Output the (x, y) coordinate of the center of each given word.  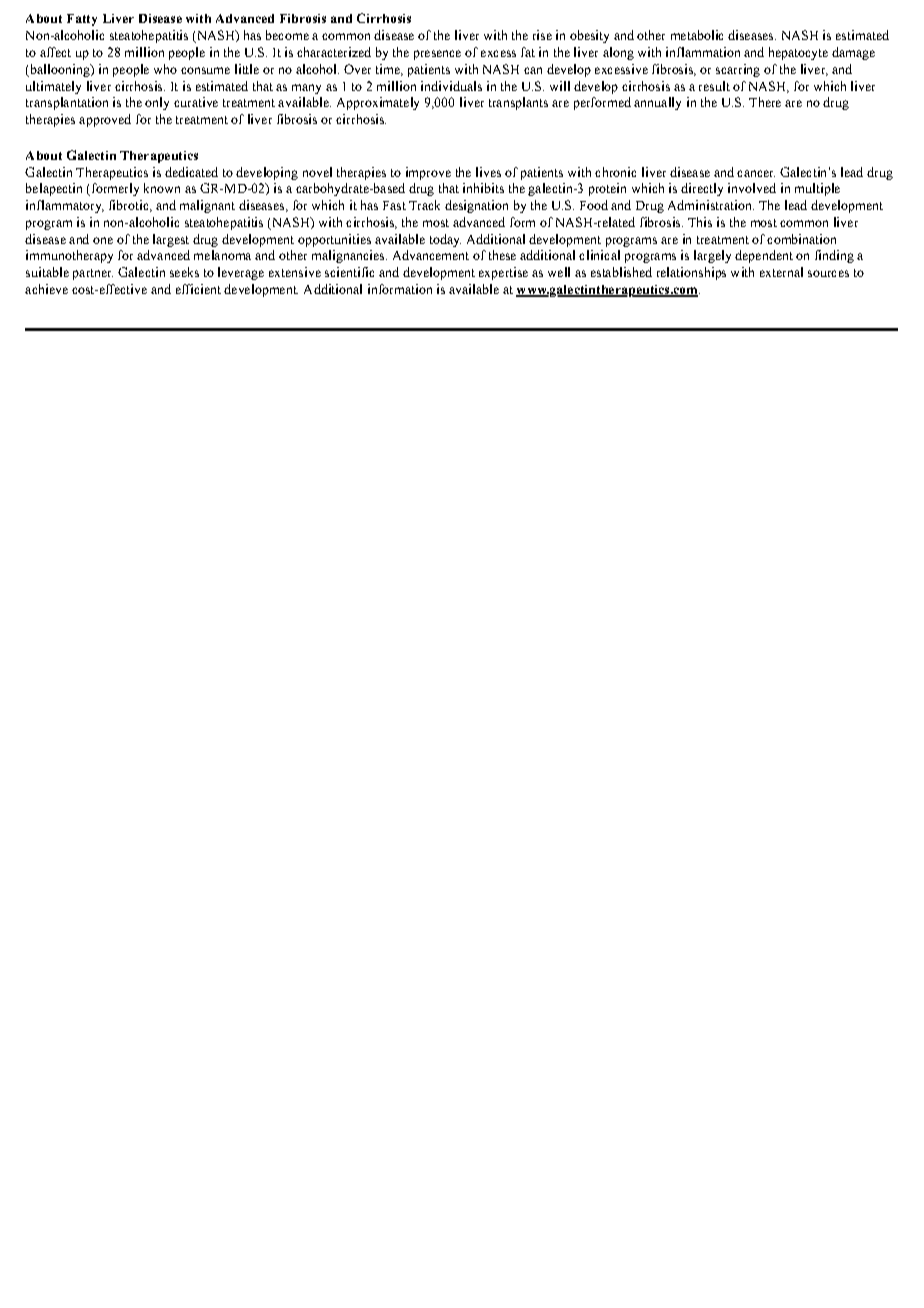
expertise (503, 273)
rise (542, 35)
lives (488, 172)
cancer (756, 173)
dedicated (191, 172)
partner (93, 274)
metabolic (697, 35)
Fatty (82, 20)
